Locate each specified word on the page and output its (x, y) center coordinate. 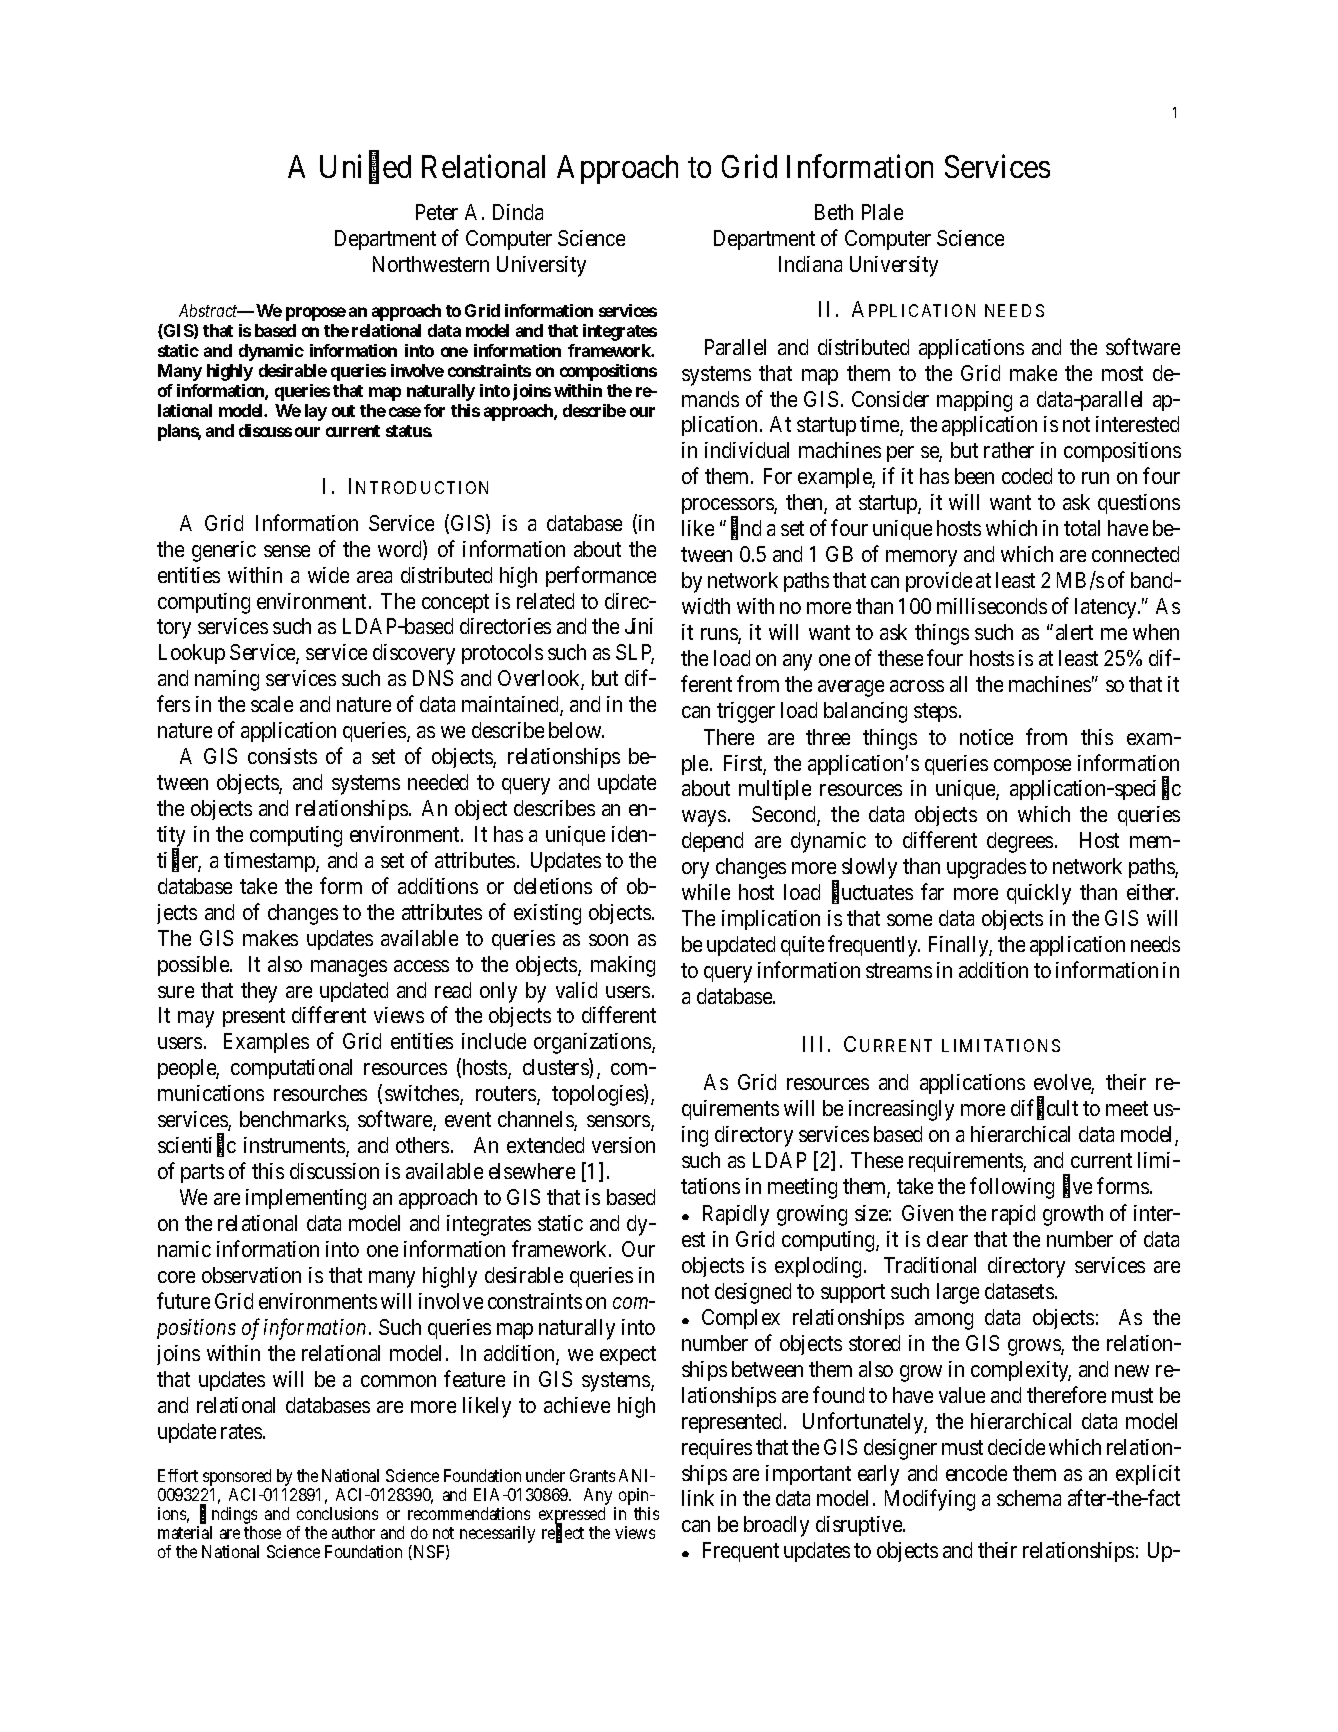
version (623, 1145)
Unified (365, 168)
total (1082, 528)
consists (282, 756)
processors (728, 508)
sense (287, 551)
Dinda (518, 212)
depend (712, 842)
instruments (295, 1146)
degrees (1020, 842)
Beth (834, 212)
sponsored (237, 1477)
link (698, 1498)
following (1012, 1188)
